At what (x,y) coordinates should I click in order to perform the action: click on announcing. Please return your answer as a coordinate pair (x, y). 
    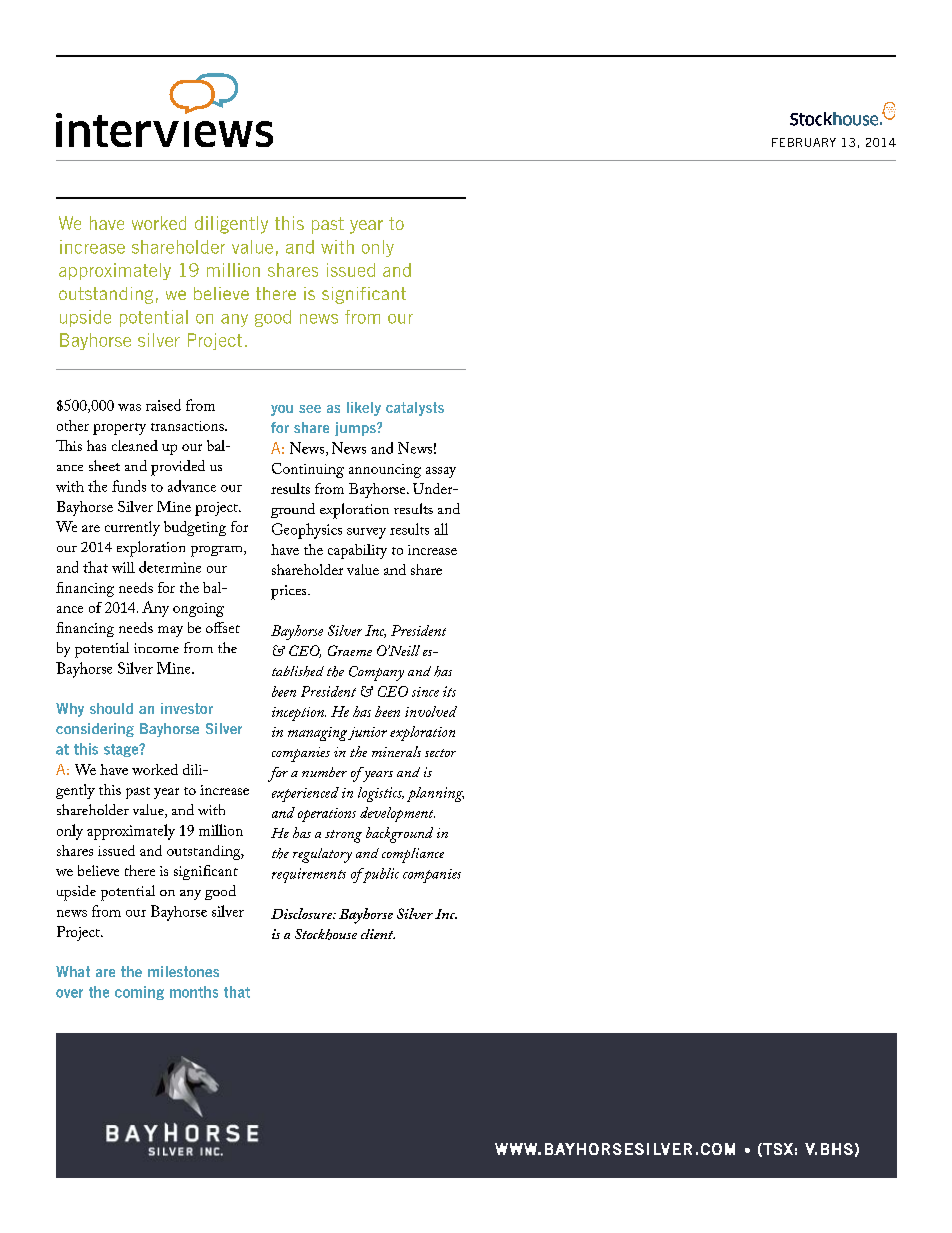
    Looking at the image, I should click on (385, 471).
